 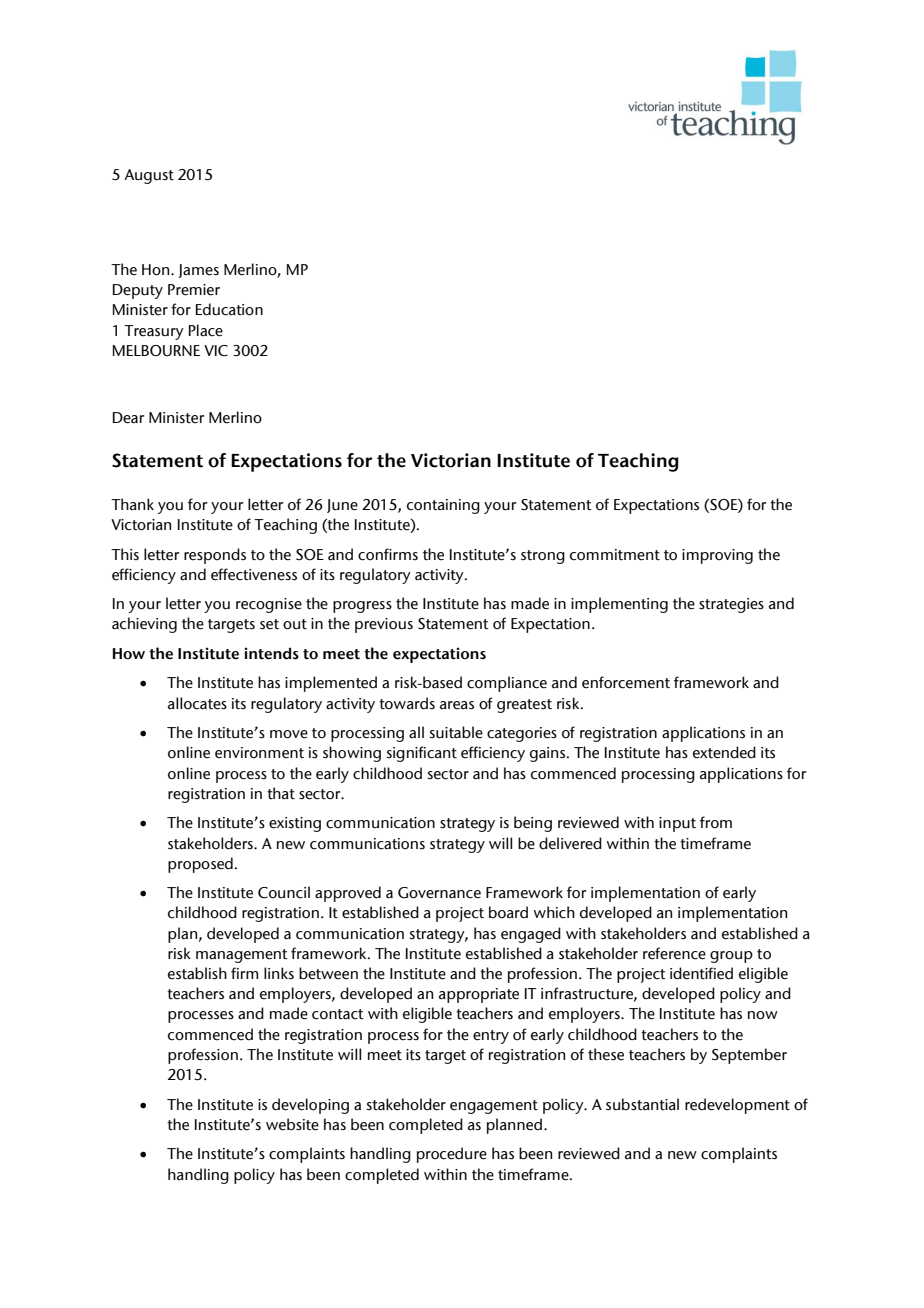 What do you see at coordinates (197, 703) in the screenshot?
I see `allocates` at bounding box center [197, 703].
